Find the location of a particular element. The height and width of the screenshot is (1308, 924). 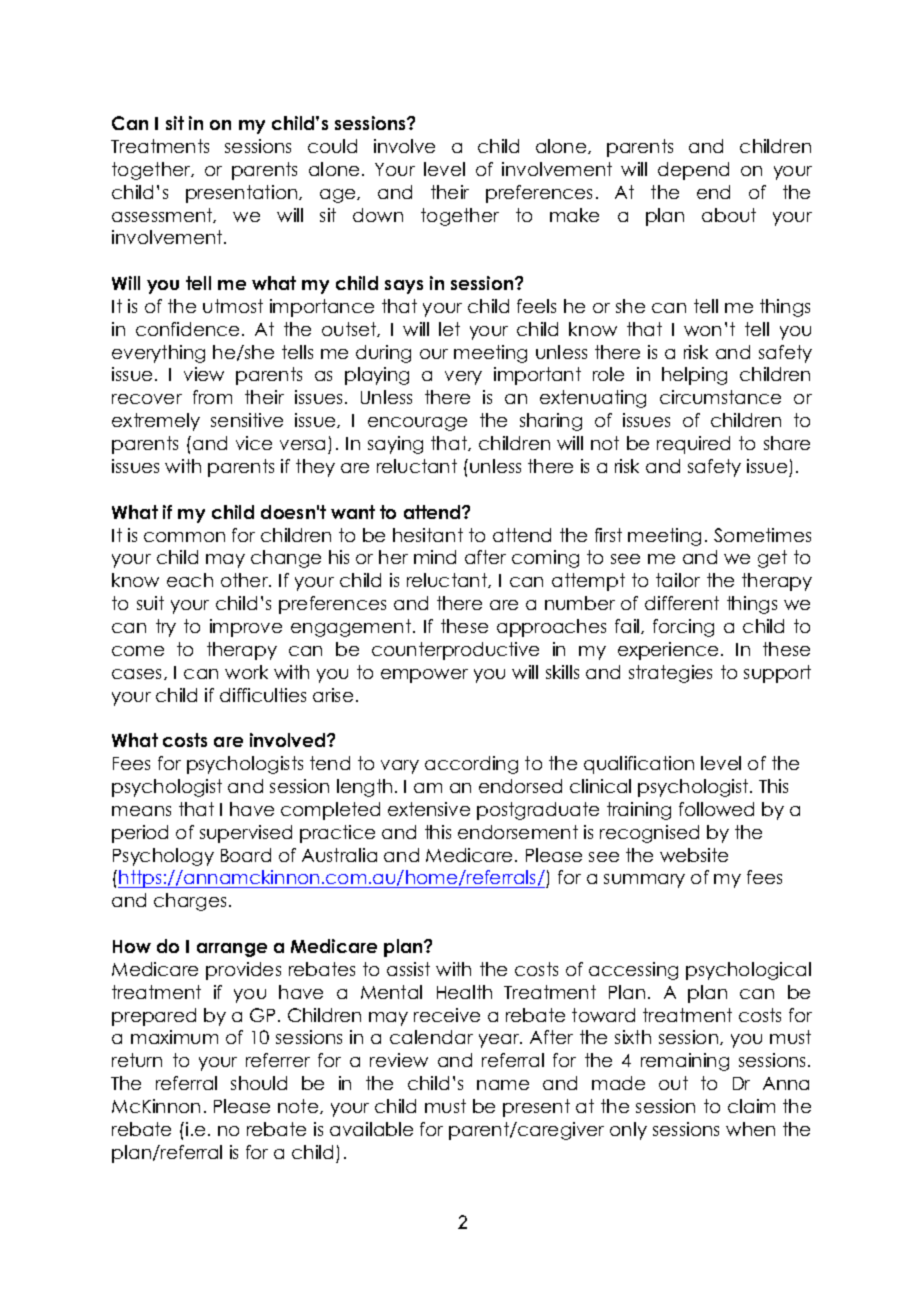

depend is located at coordinates (693, 171).
